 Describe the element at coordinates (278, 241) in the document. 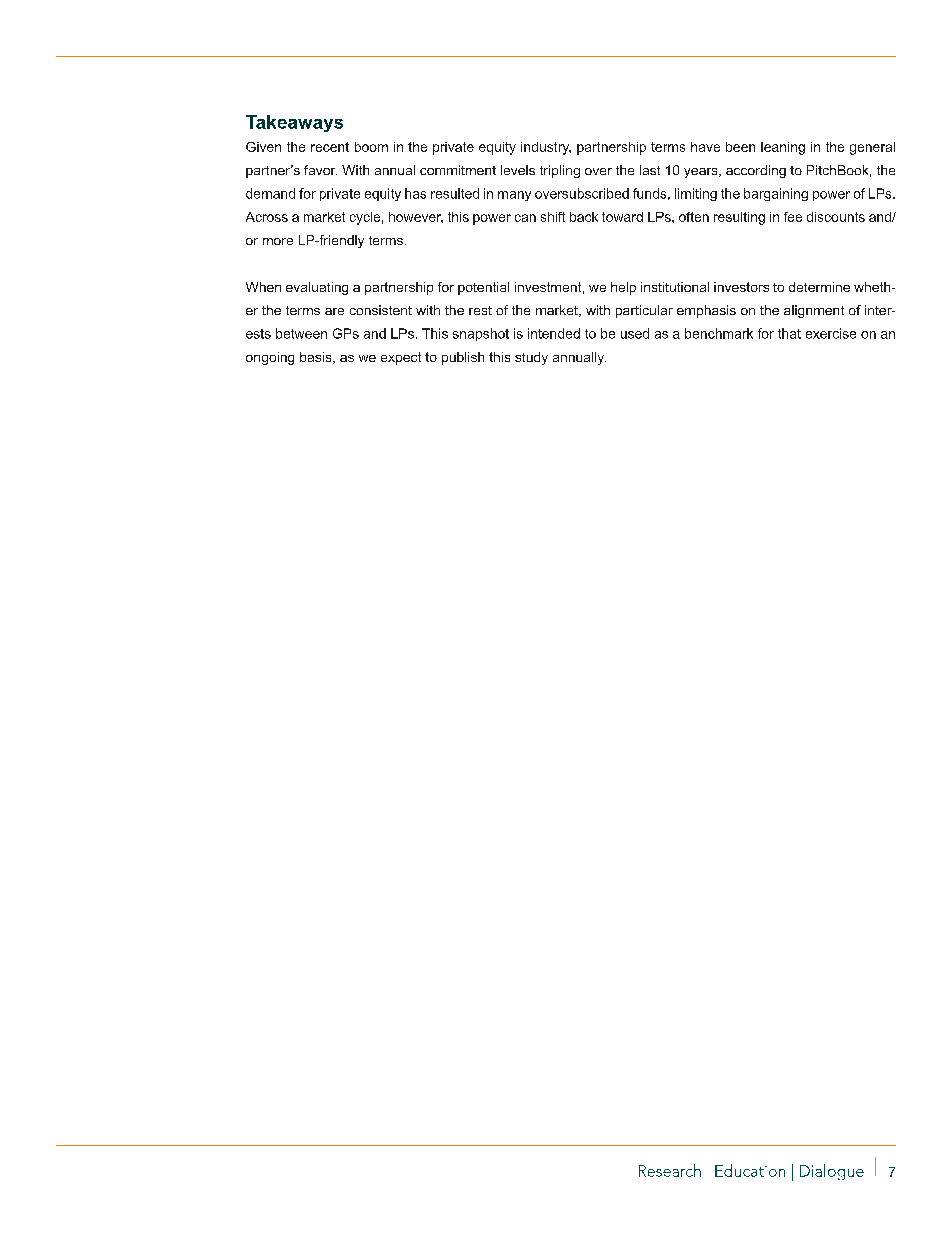

I see `more` at that location.
